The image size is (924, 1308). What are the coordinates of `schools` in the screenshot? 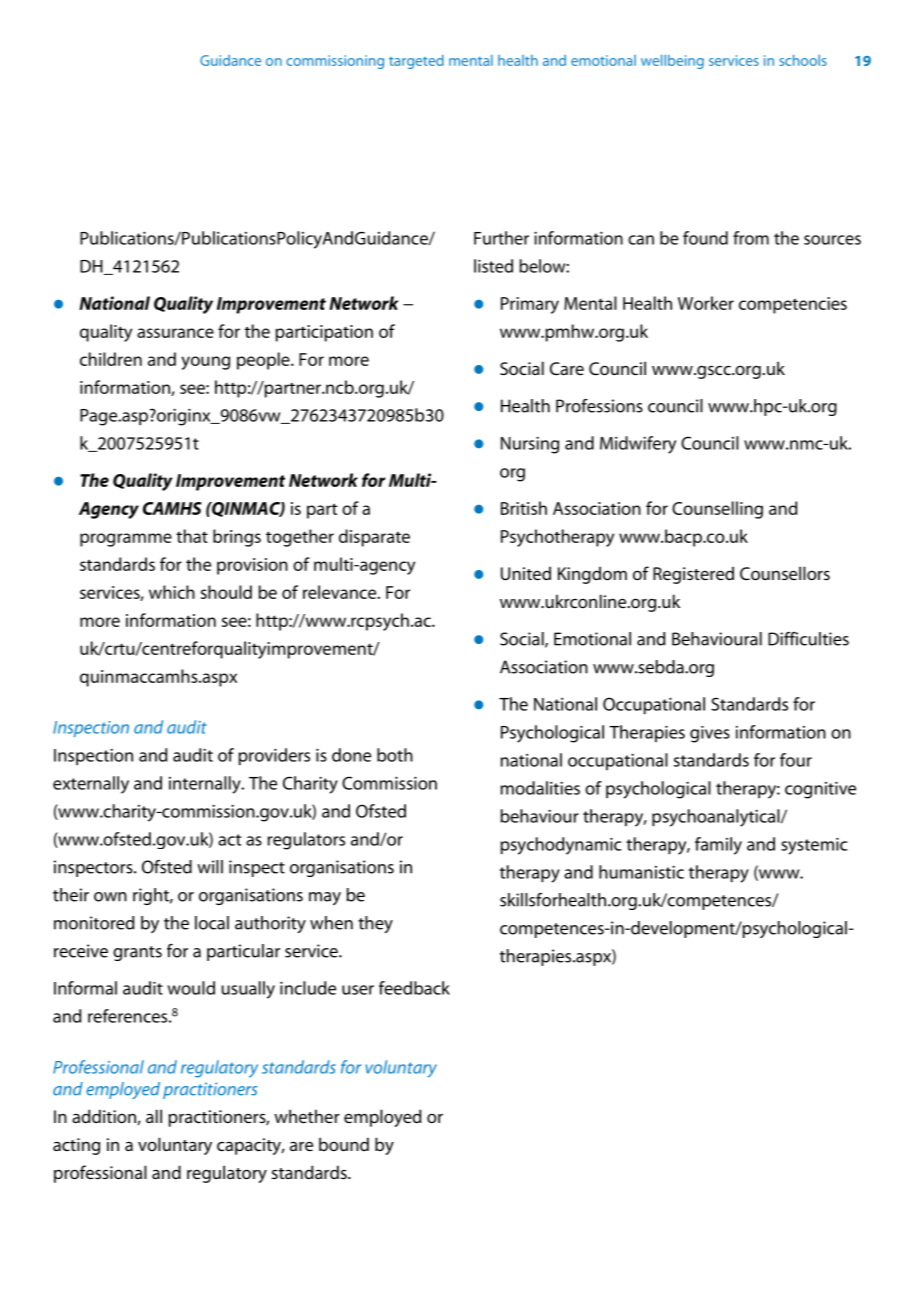 It's located at (803, 60).
